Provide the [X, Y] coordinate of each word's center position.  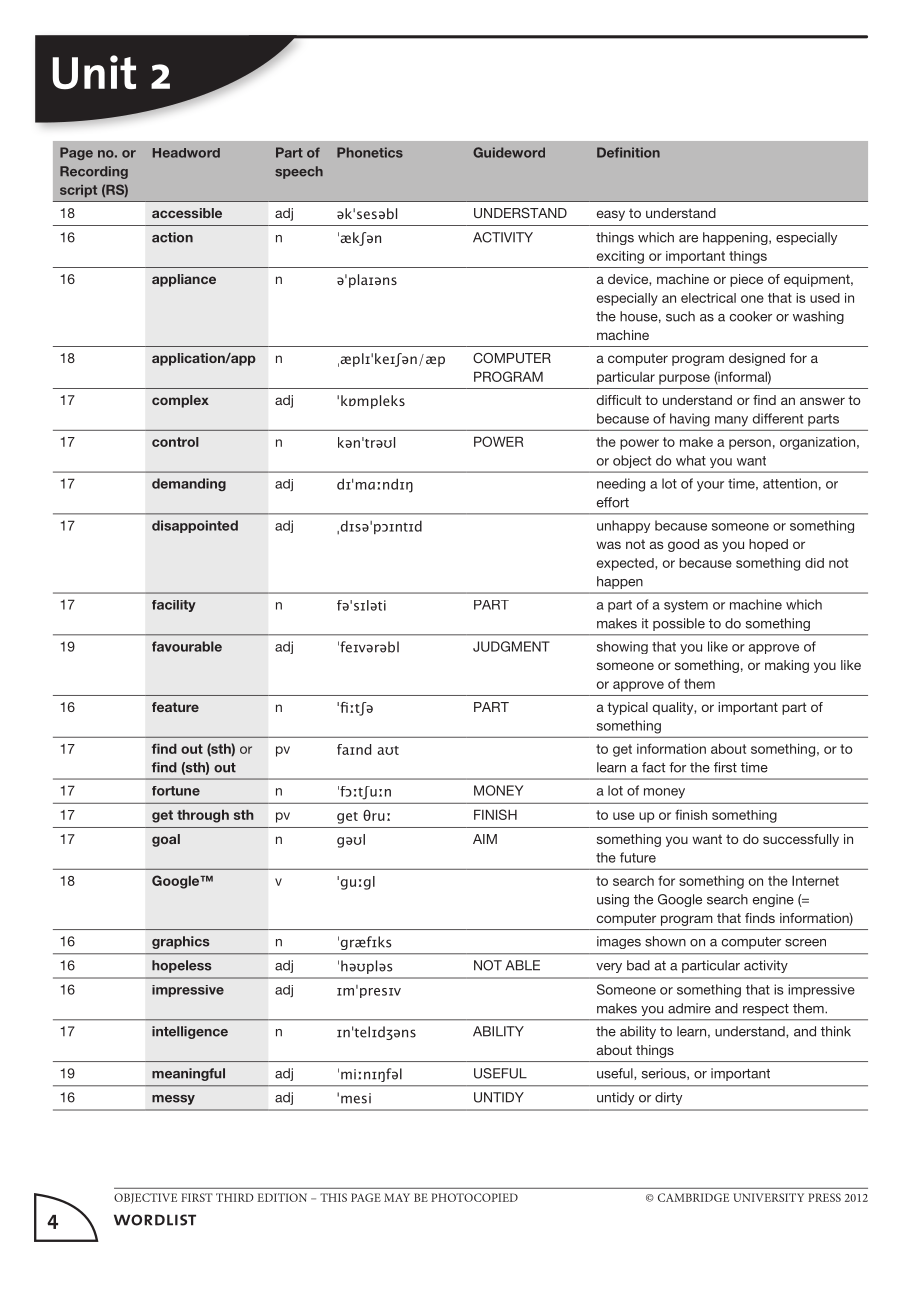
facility [174, 606]
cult [630, 400]
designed [757, 359]
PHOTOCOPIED [474, 1197]
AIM [485, 839]
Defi [609, 152]
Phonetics [370, 152]
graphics [181, 942]
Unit [94, 72]
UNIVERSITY [768, 1197]
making [787, 666]
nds [764, 918]
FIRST [197, 1197]
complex [180, 401]
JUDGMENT [511, 646]
